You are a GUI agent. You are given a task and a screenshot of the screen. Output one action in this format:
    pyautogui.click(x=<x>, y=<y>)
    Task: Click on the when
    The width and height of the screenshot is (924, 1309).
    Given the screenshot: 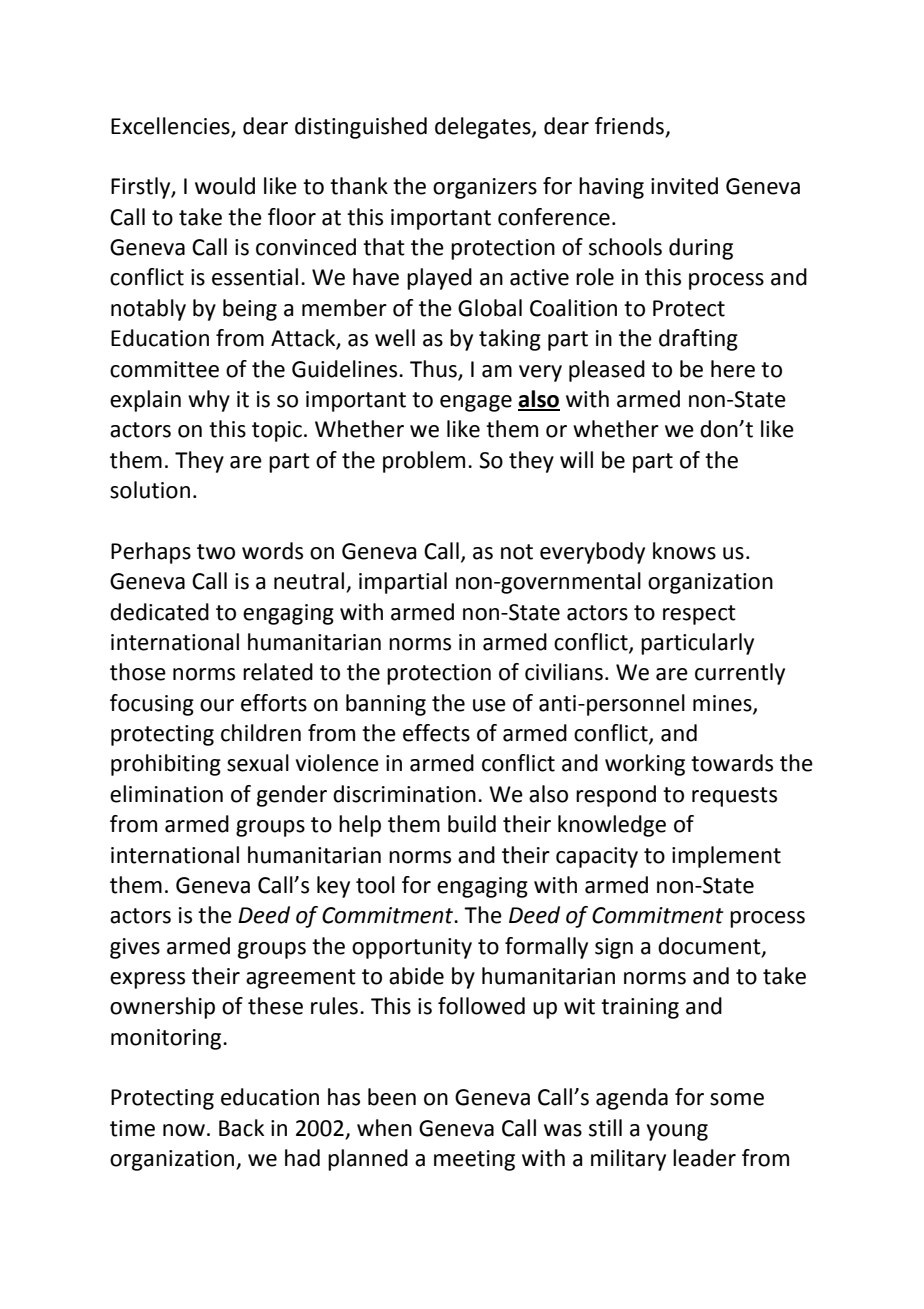 What is the action you would take?
    pyautogui.click(x=384, y=1128)
